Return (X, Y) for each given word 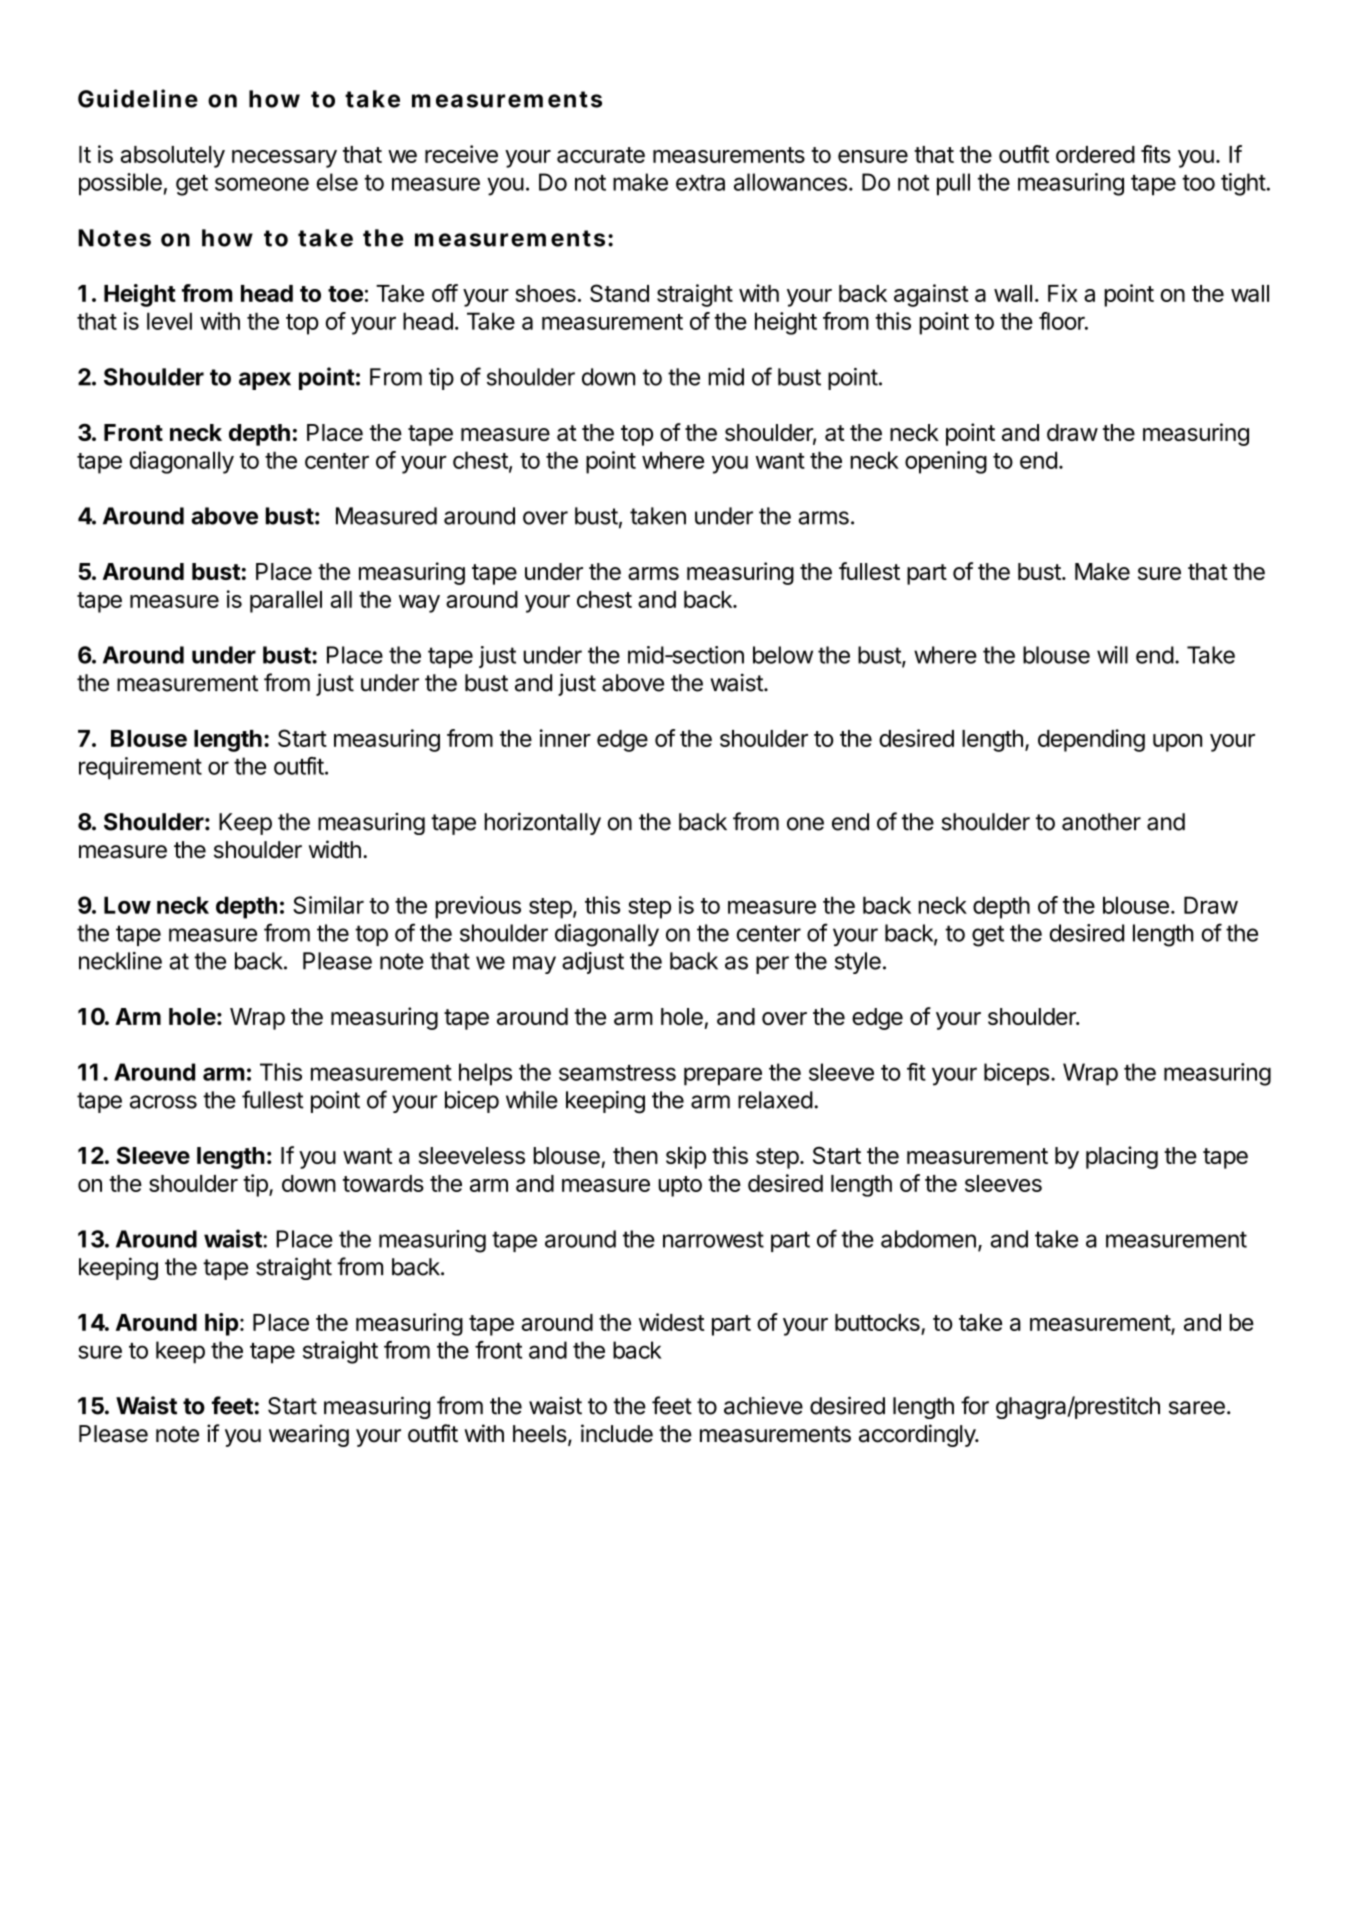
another (1101, 822)
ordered (1095, 154)
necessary (284, 159)
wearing (309, 1435)
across (163, 1102)
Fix (1063, 293)
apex (265, 381)
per (772, 965)
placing (1122, 1157)
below (783, 655)
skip (686, 1157)
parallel (286, 602)
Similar (328, 905)
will (1112, 655)
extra (700, 183)
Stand (619, 293)
